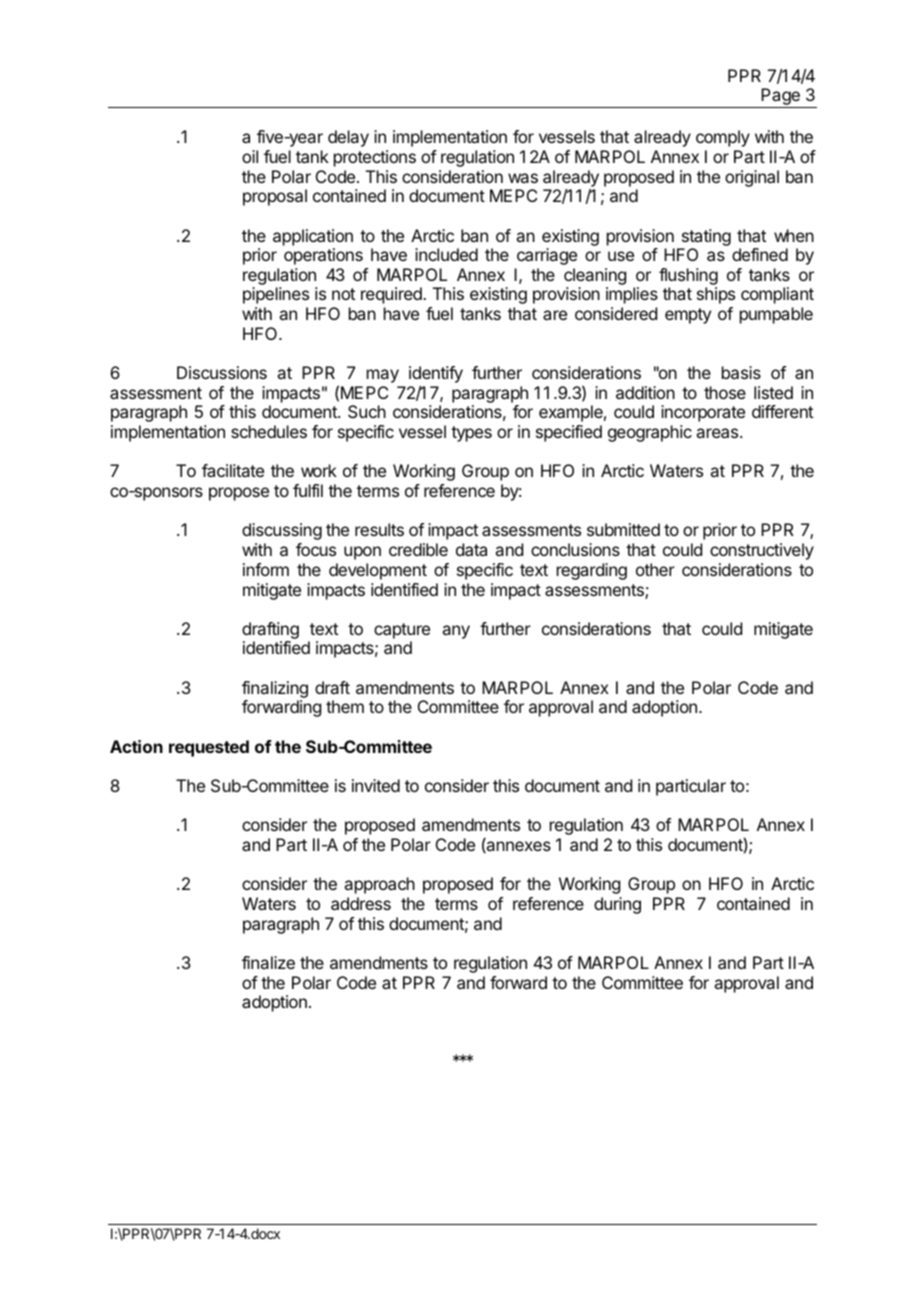  Describe the element at coordinates (762, 551) in the image. I see `constructively` at that location.
